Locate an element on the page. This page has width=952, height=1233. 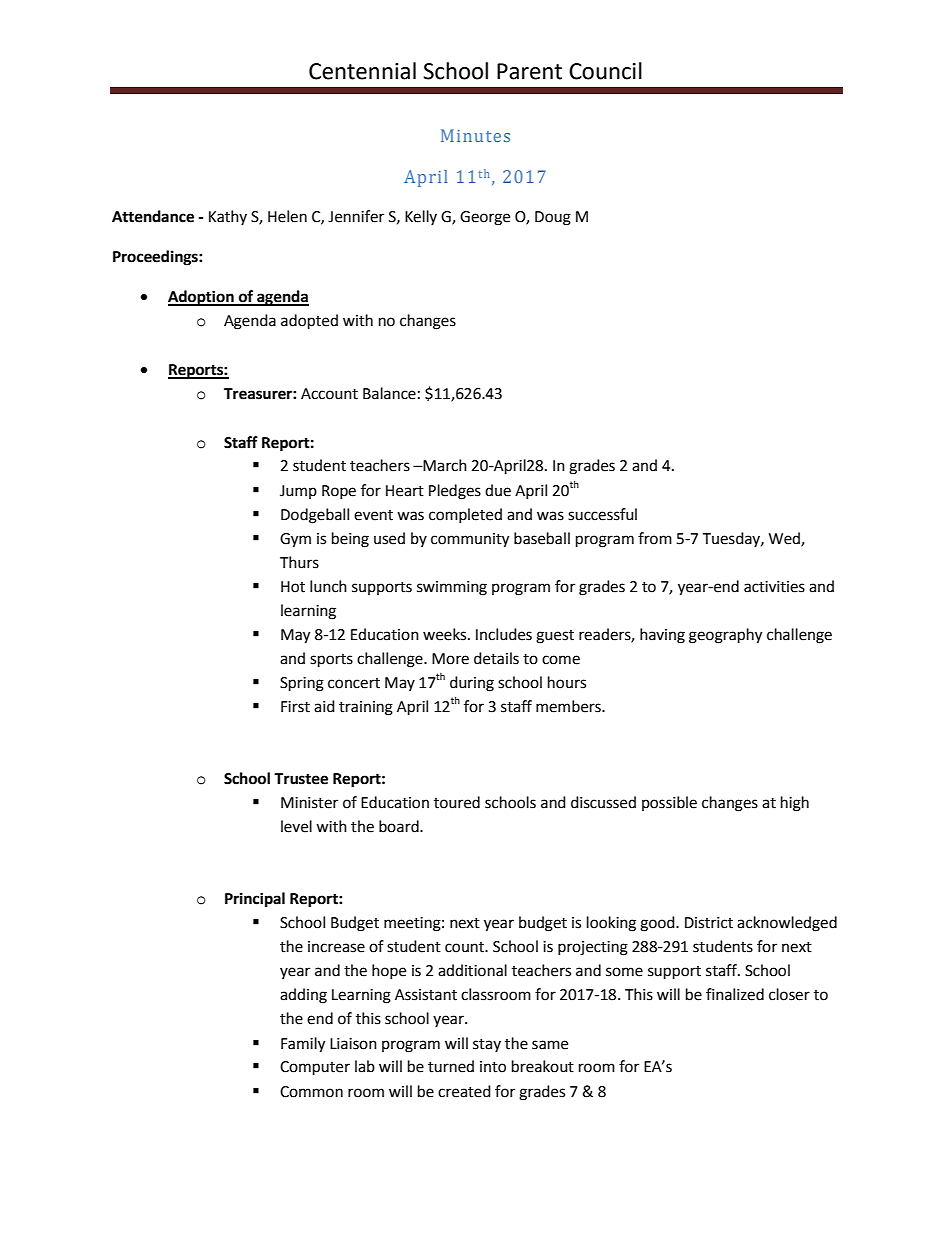
Adoption is located at coordinates (202, 298).
